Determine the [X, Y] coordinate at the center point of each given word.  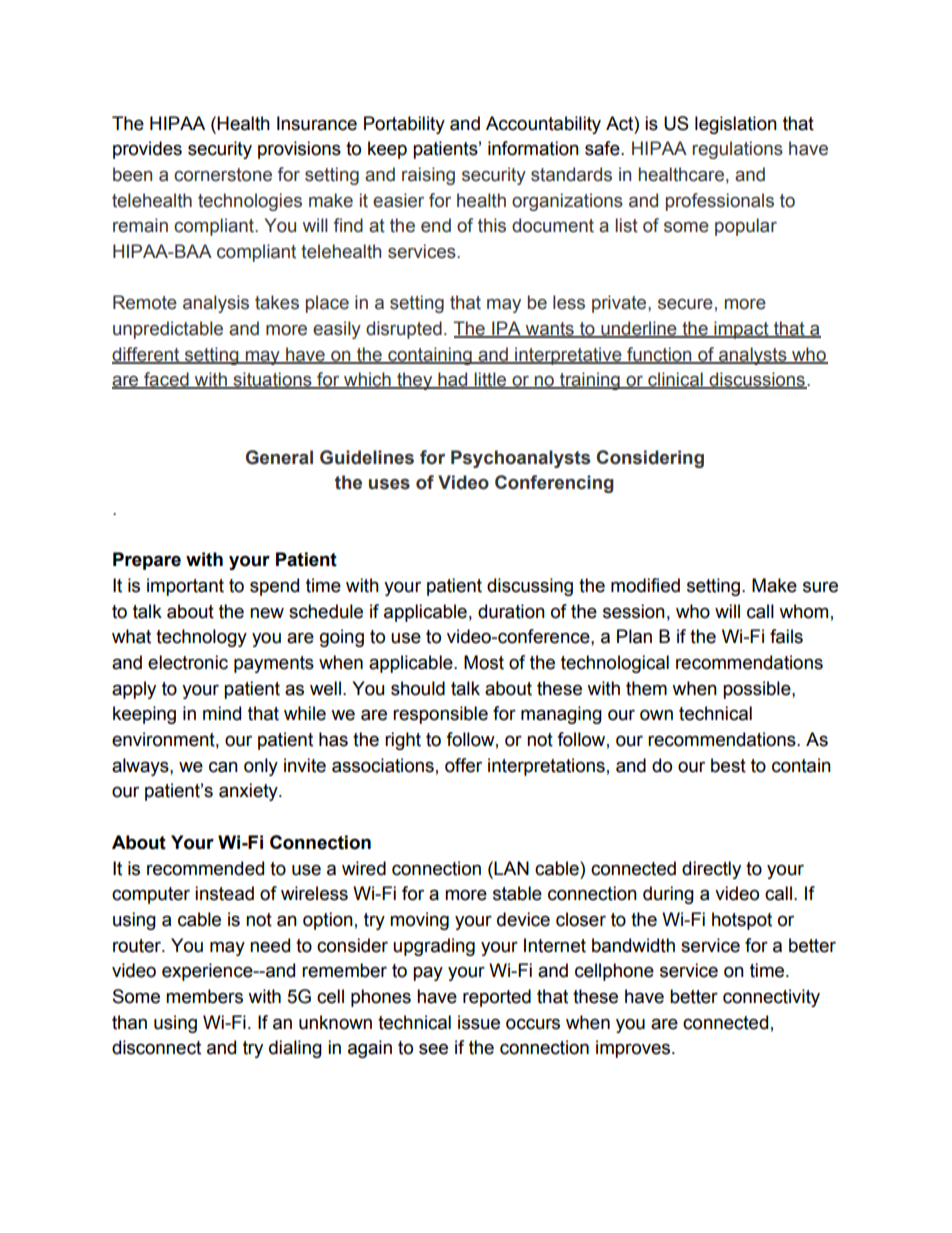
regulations [738, 150]
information [533, 148]
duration [511, 611]
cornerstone [223, 175]
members [204, 996]
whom [803, 611]
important [185, 587]
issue [479, 1022]
